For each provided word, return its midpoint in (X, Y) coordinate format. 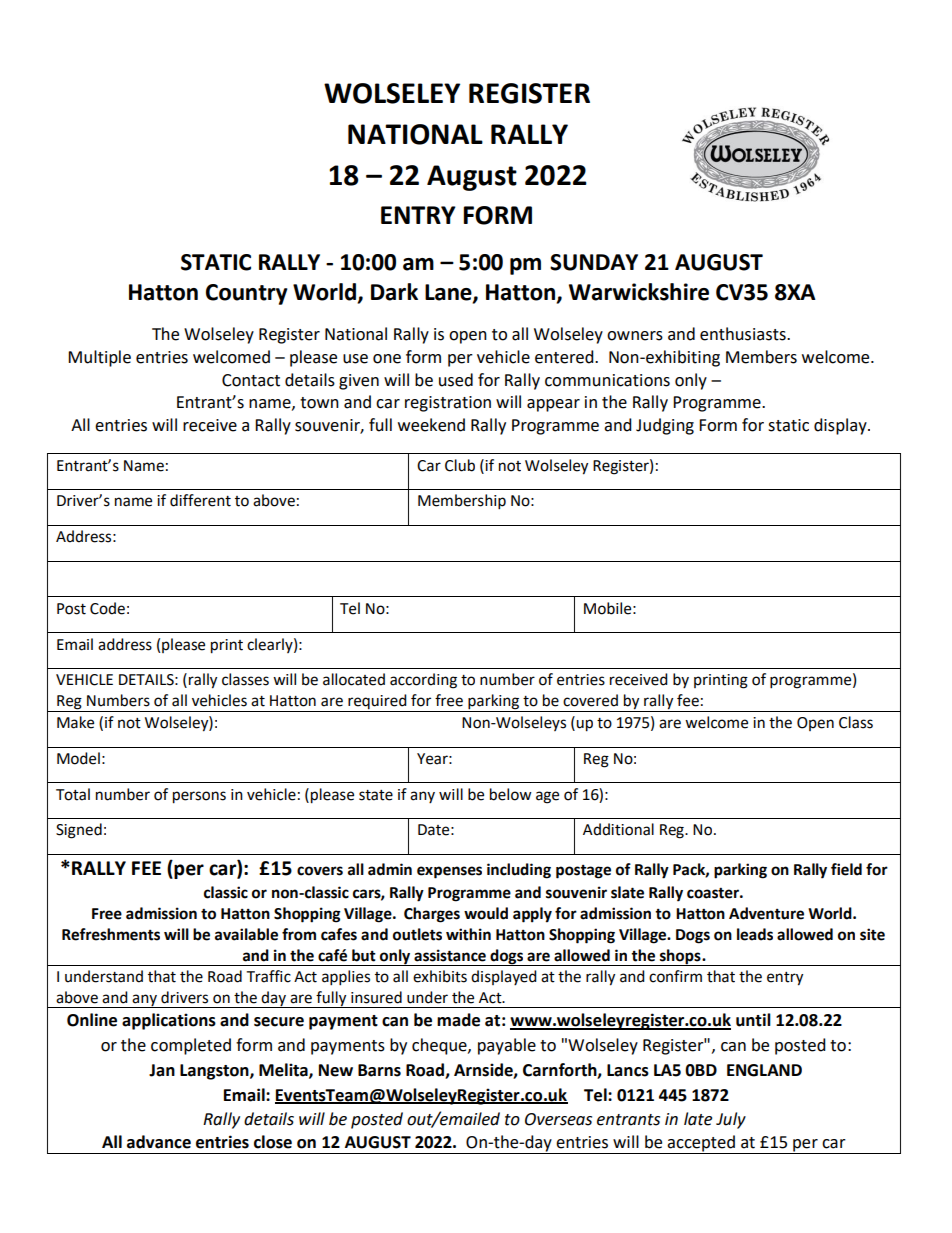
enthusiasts (744, 334)
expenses (449, 872)
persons (199, 797)
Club (460, 465)
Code (107, 608)
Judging (665, 426)
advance (159, 1142)
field (846, 869)
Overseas (558, 1119)
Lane (449, 293)
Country (247, 294)
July (731, 1120)
